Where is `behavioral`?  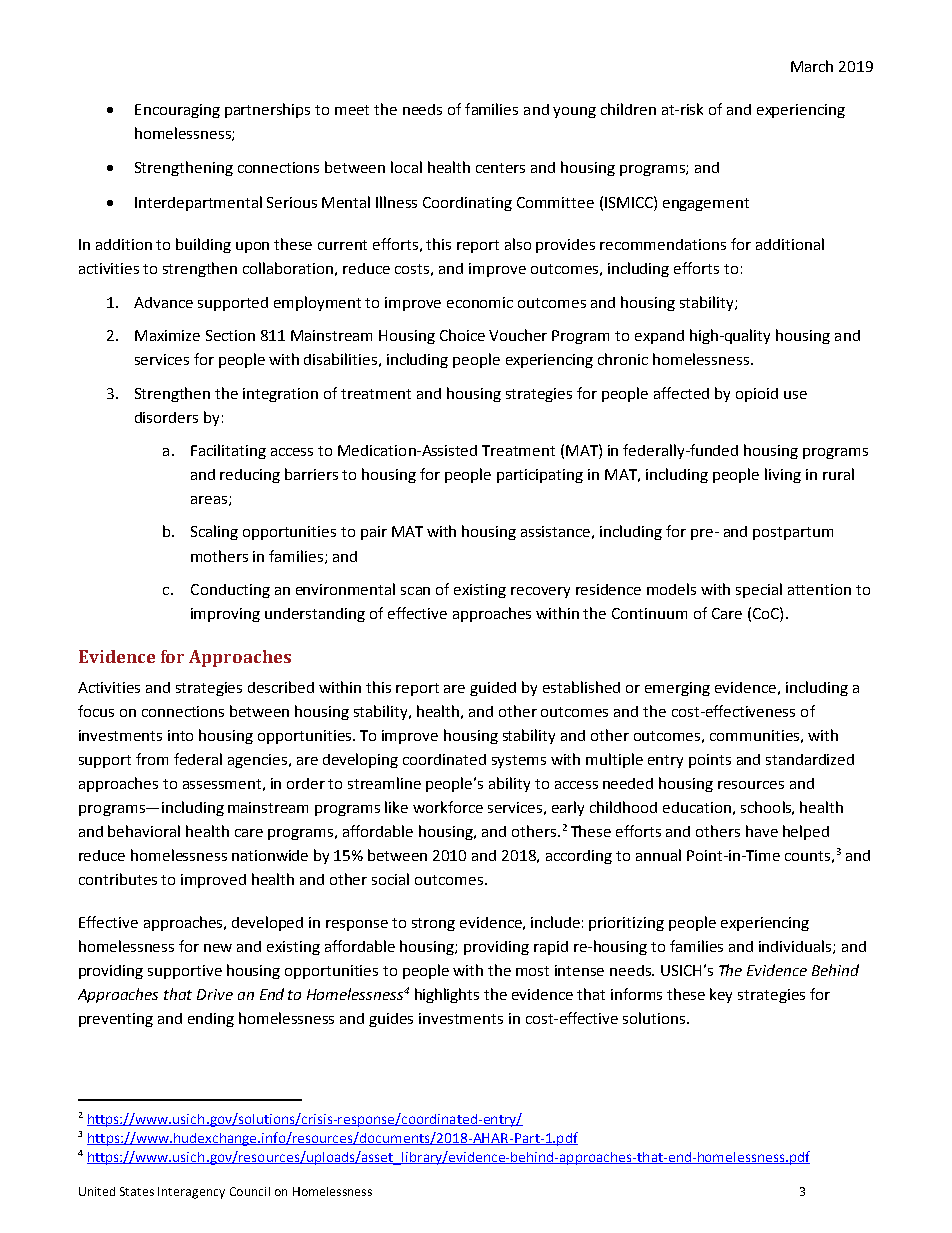
behavioral is located at coordinates (144, 831).
